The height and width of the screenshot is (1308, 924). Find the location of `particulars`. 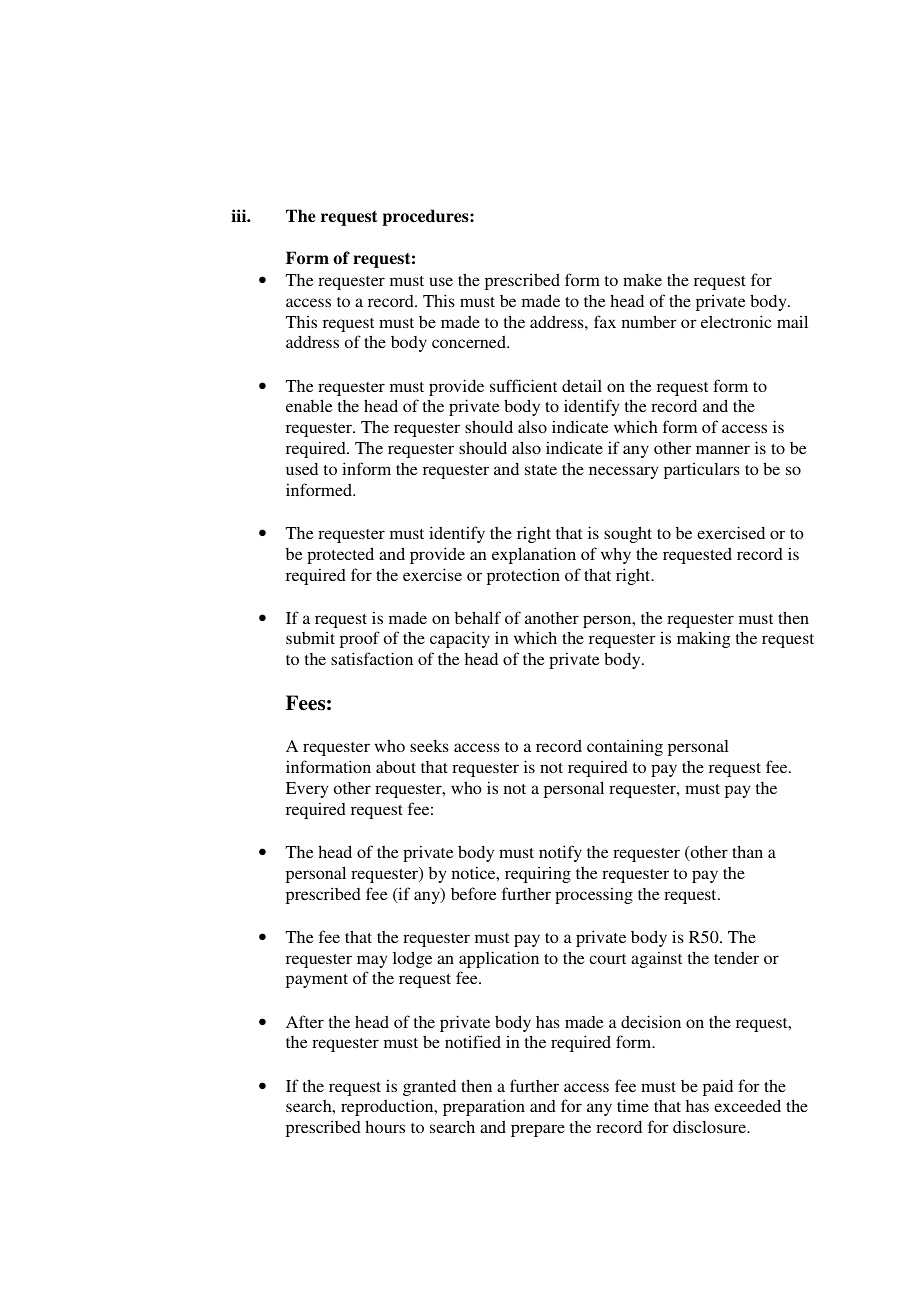

particulars is located at coordinates (702, 470).
